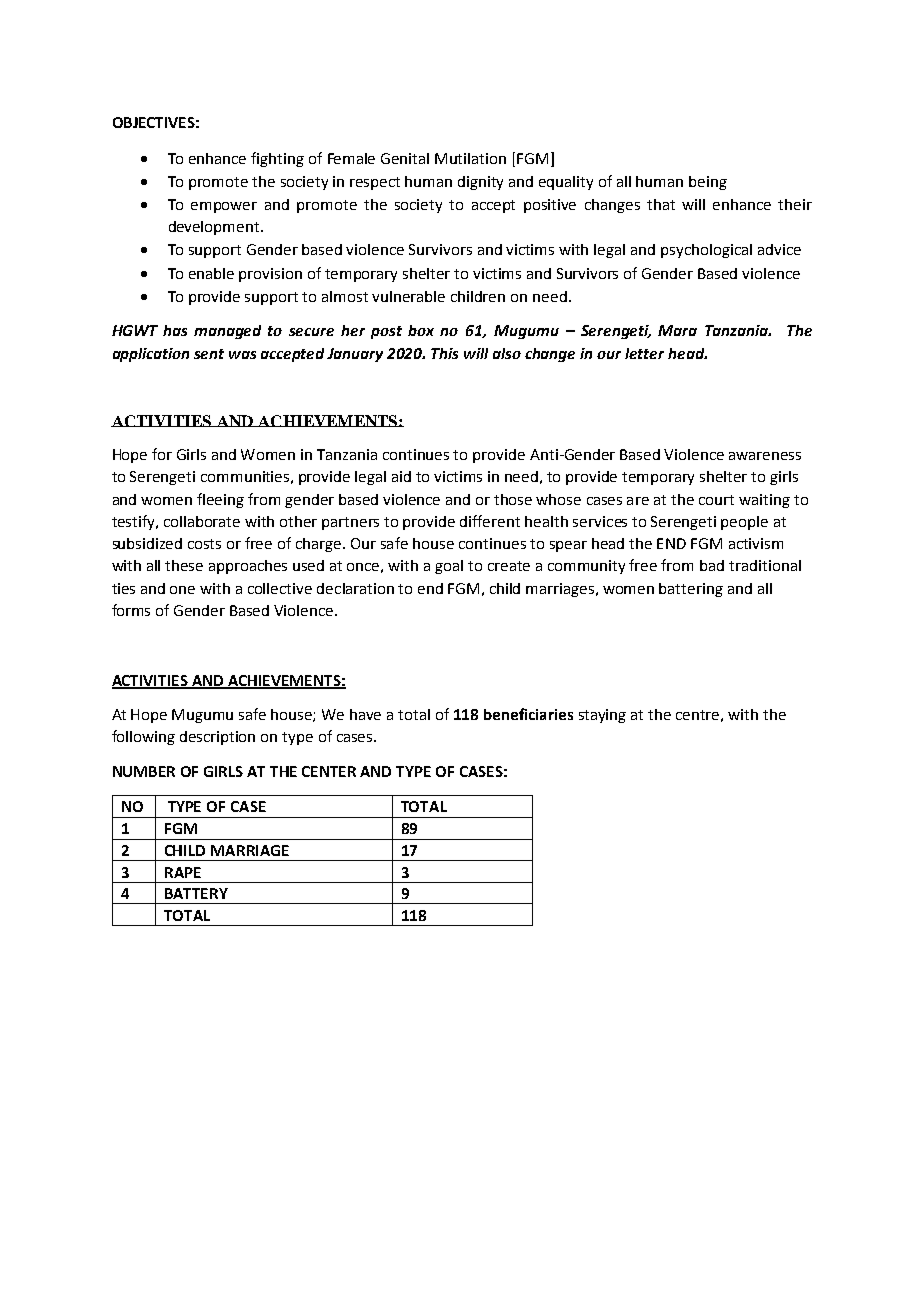 Image resolution: width=924 pixels, height=1308 pixels. Describe the element at coordinates (224, 207) in the screenshot. I see `empower` at that location.
